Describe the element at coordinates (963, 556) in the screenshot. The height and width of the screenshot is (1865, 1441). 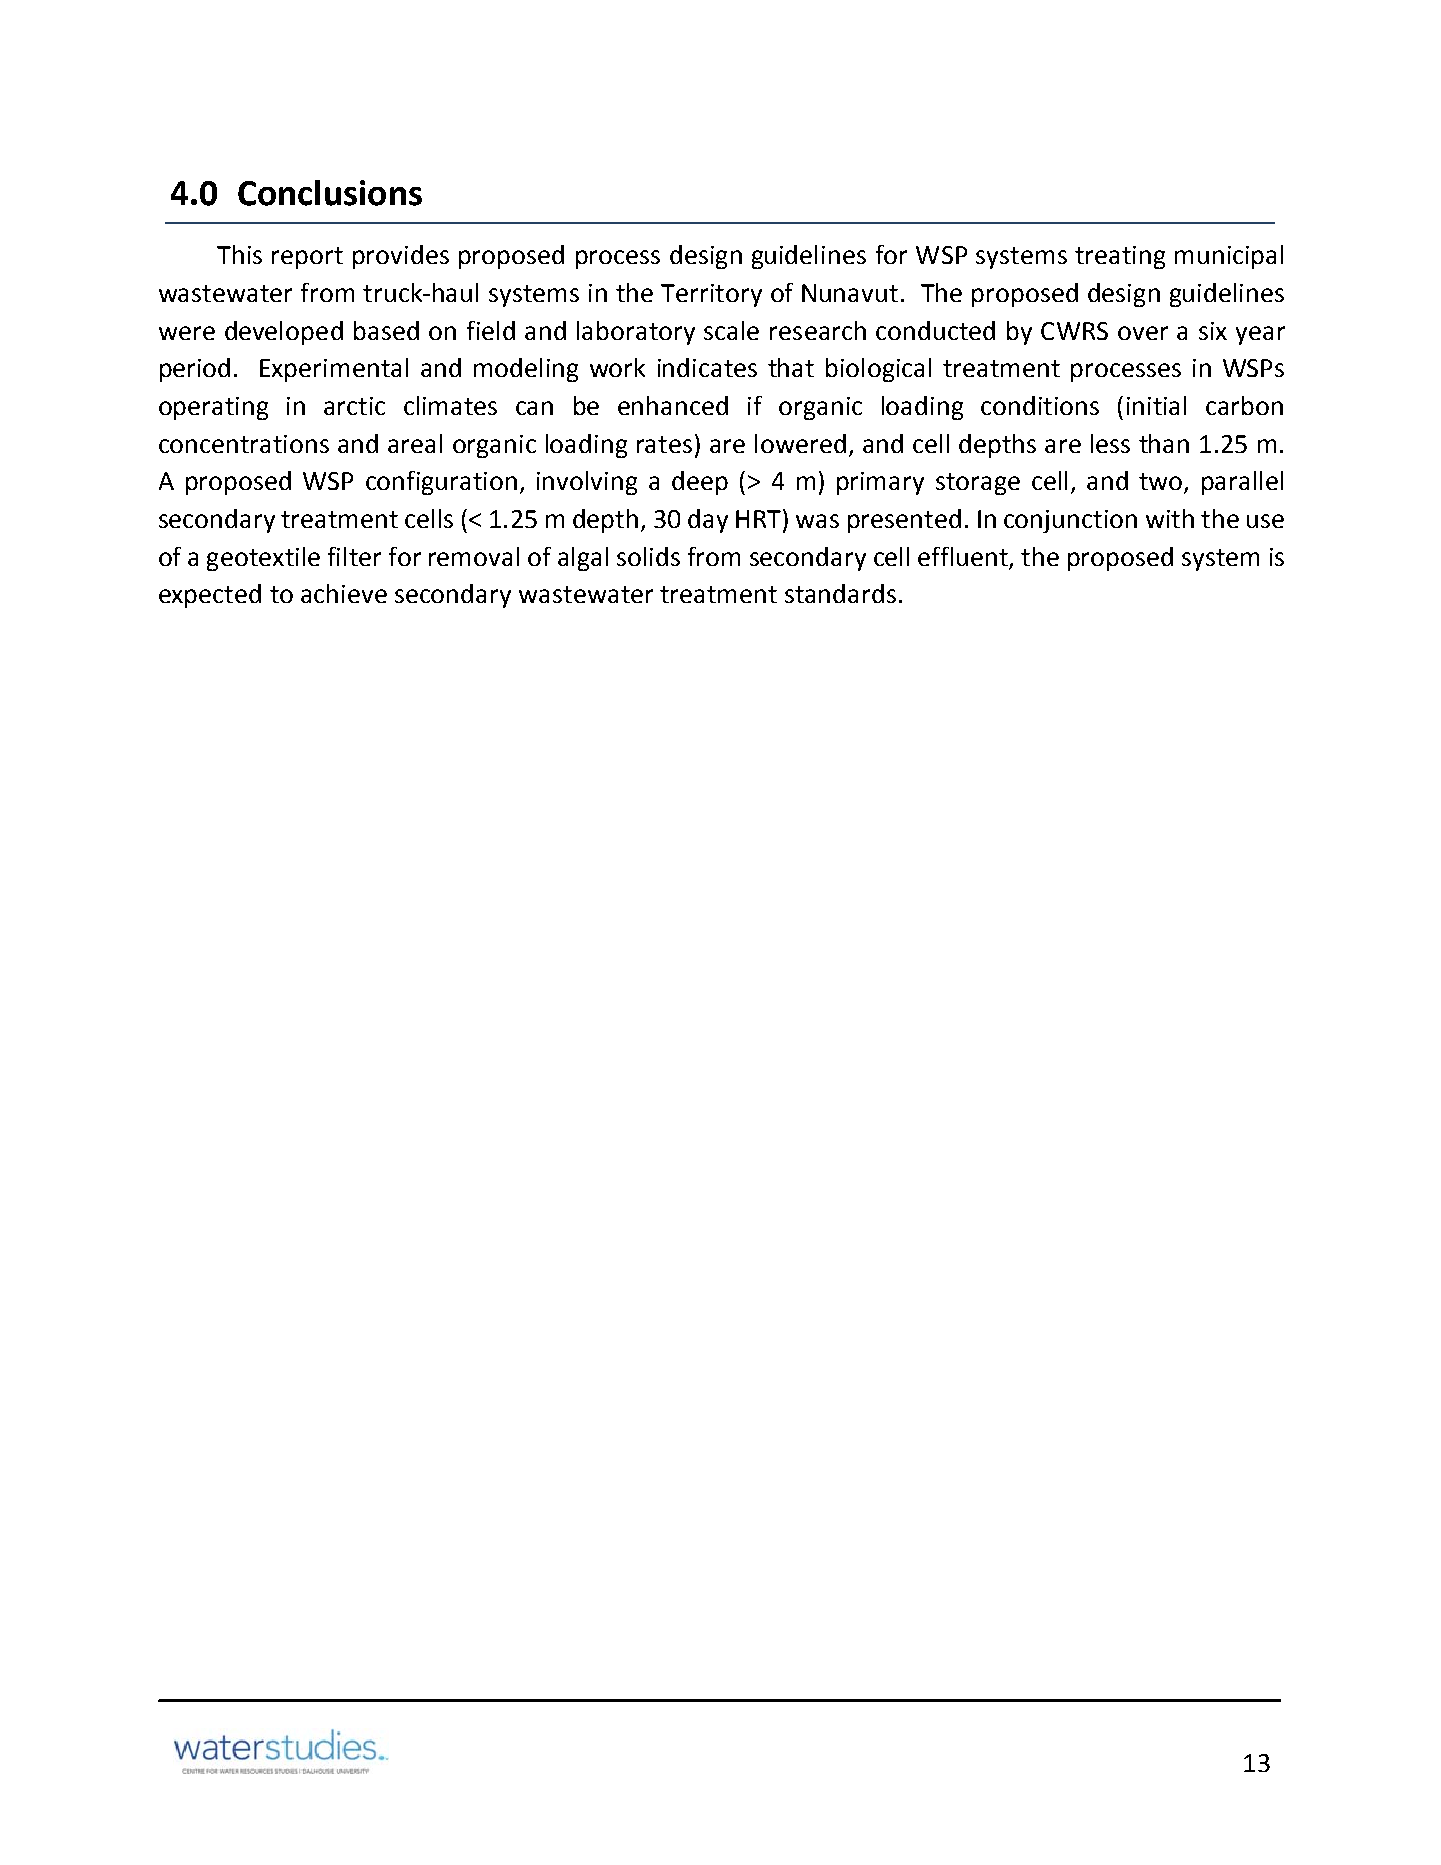
I see `effluent` at that location.
